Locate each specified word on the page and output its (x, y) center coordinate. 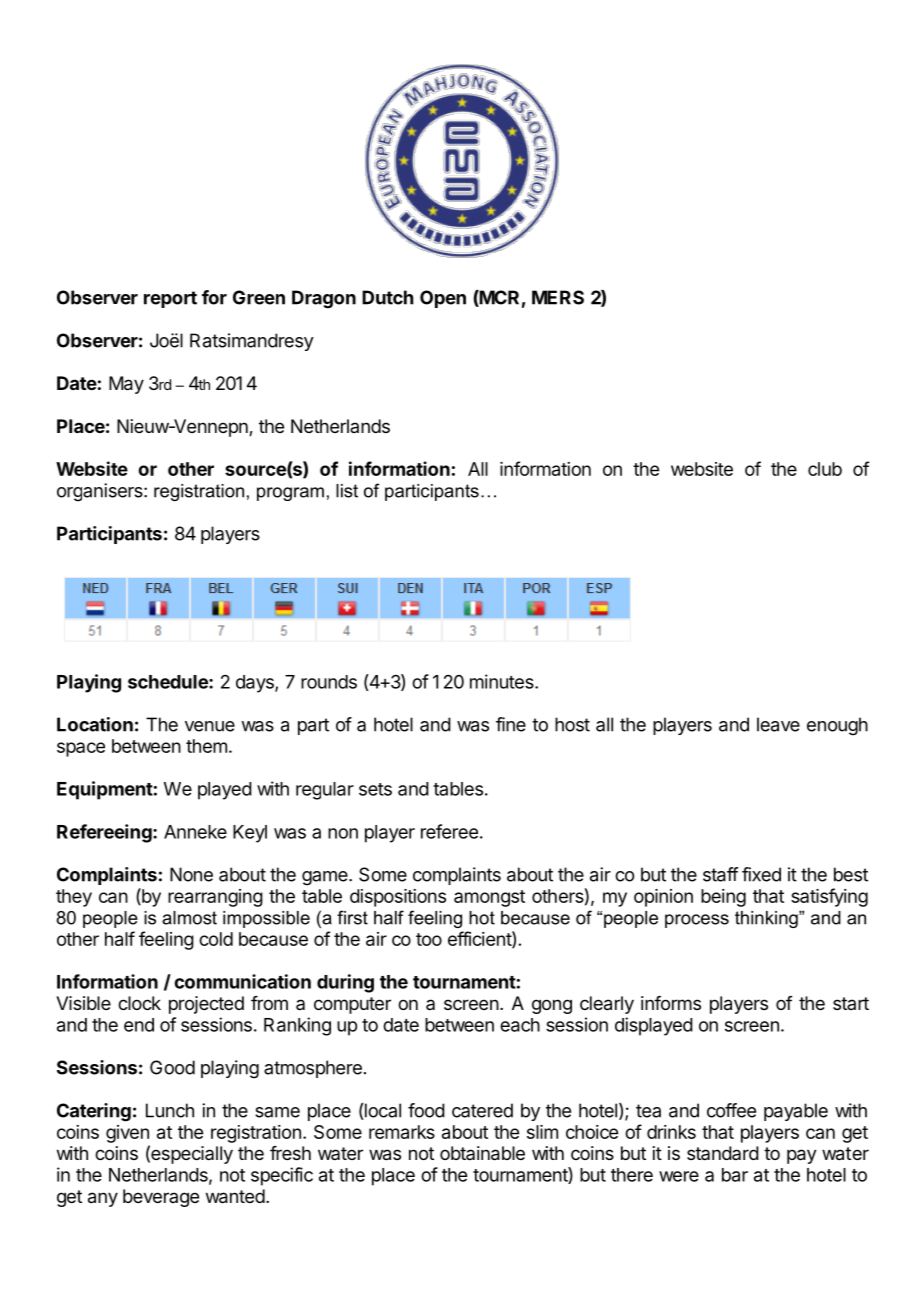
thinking (767, 919)
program (290, 494)
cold (216, 939)
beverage (161, 1198)
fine (511, 724)
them (206, 746)
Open (443, 299)
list (347, 491)
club (825, 469)
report (170, 299)
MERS (558, 297)
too (429, 939)
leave (778, 724)
